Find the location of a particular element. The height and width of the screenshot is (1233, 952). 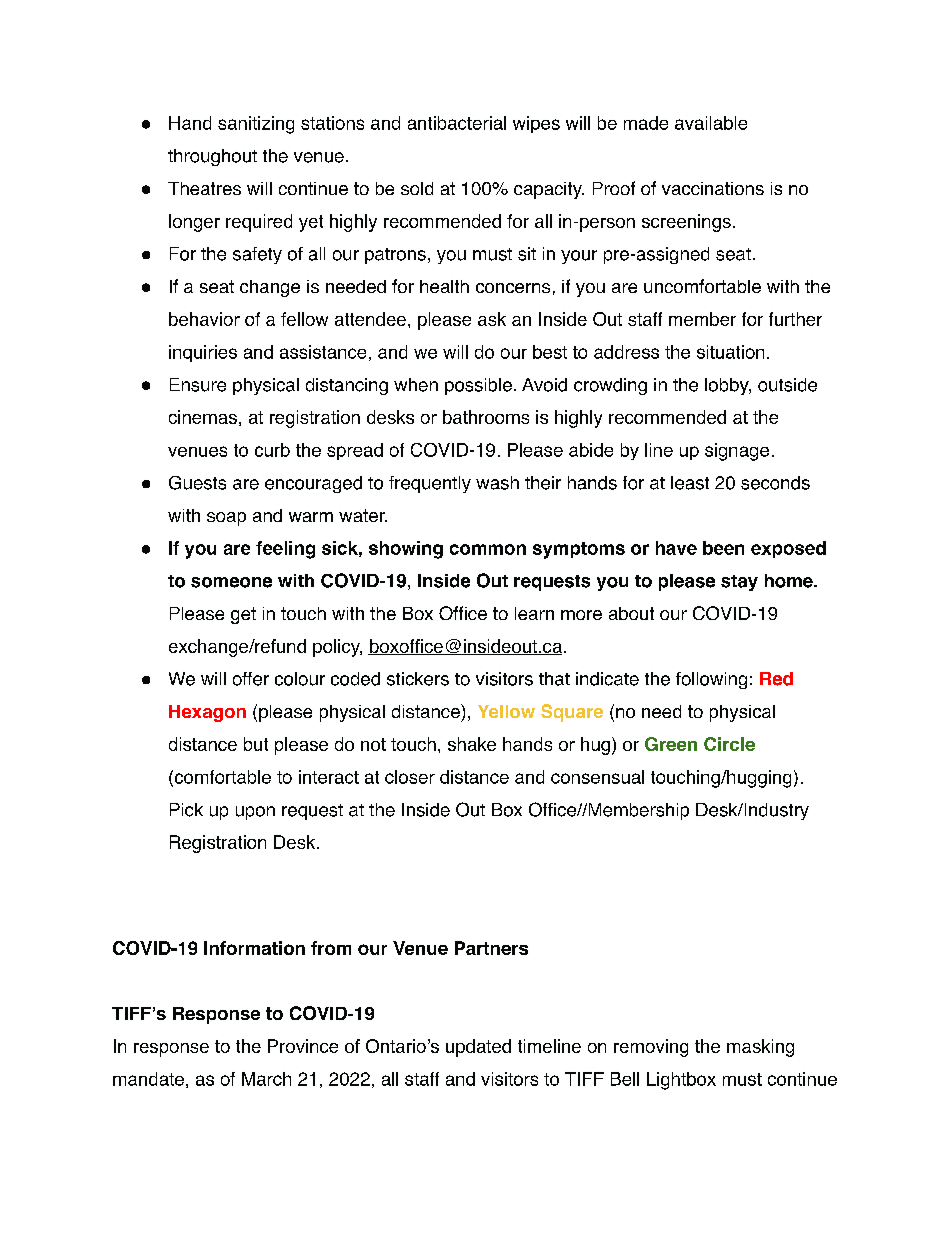

updated is located at coordinates (478, 1048).
